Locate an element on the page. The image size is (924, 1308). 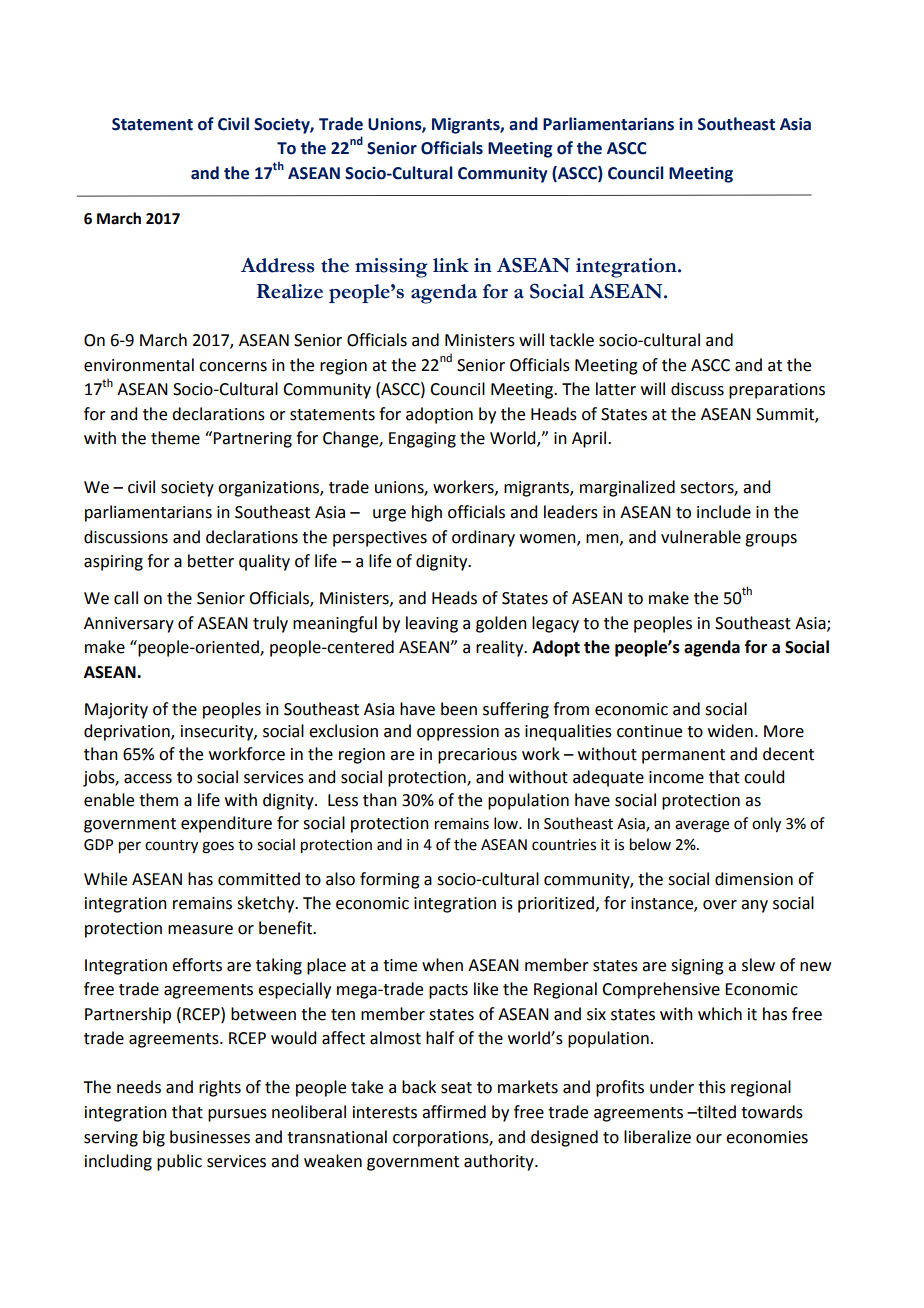
affirmed is located at coordinates (454, 1112).
